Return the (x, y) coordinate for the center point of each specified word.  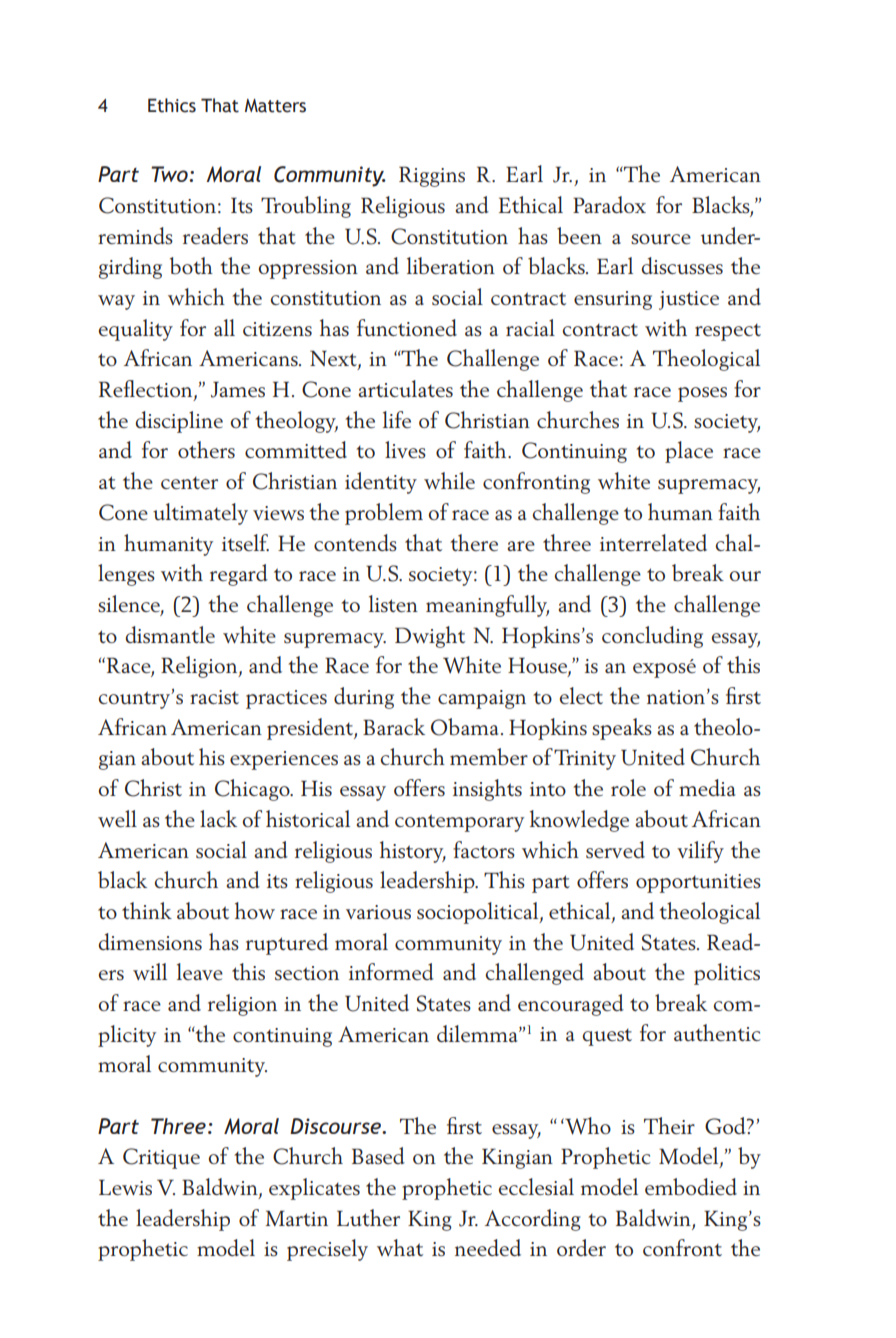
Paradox (609, 204)
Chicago (253, 790)
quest (607, 1037)
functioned (407, 328)
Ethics (172, 105)
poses (702, 394)
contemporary (459, 823)
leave (200, 972)
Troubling (306, 207)
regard (239, 575)
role (628, 787)
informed (391, 971)
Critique (161, 1158)
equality (135, 330)
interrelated (653, 542)
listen (393, 604)
